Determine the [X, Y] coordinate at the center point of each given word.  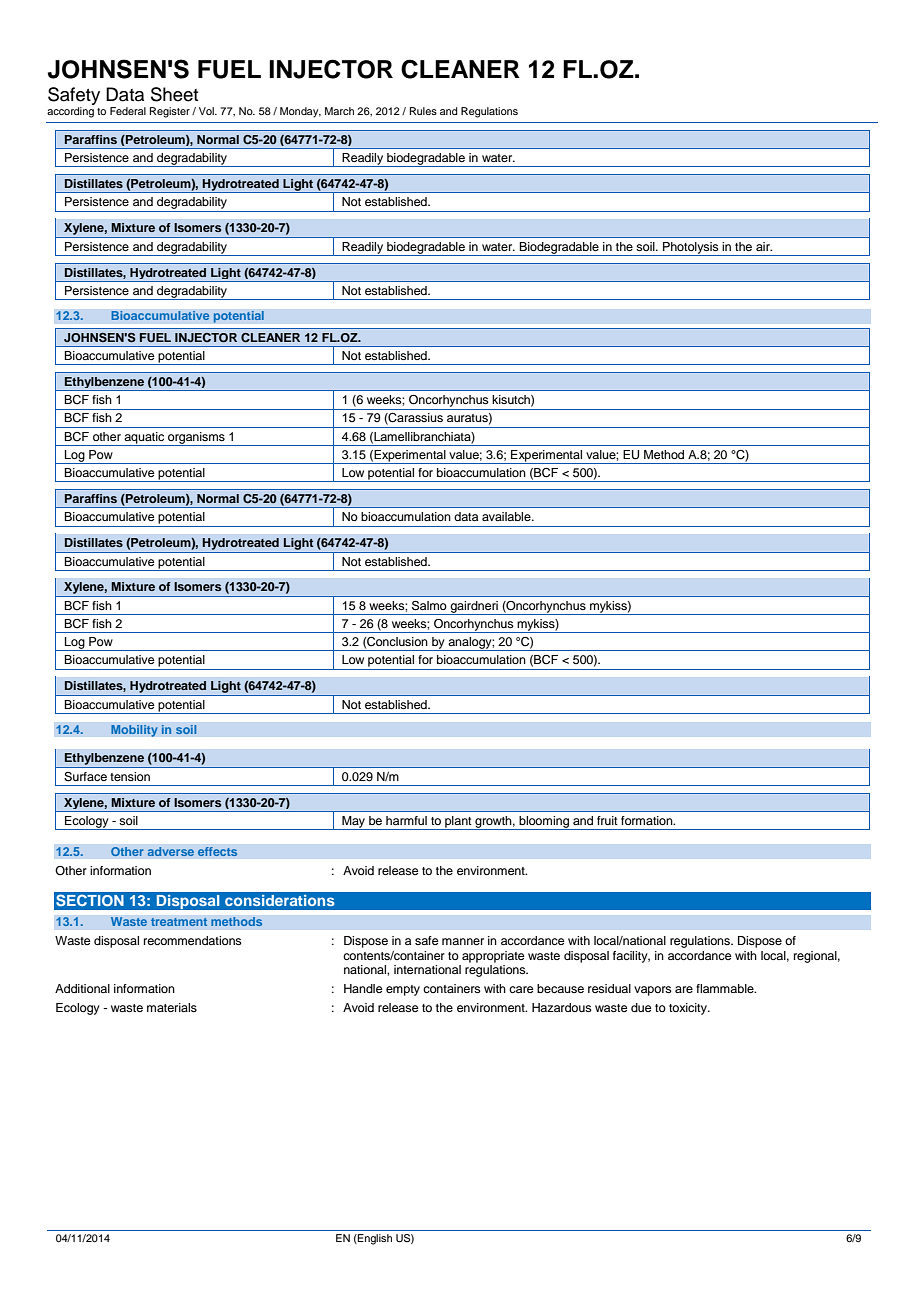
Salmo [429, 606]
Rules [423, 111]
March [339, 111]
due [641, 1007]
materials [172, 1007]
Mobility [134, 731]
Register [170, 112]
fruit [607, 820]
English [374, 1239]
